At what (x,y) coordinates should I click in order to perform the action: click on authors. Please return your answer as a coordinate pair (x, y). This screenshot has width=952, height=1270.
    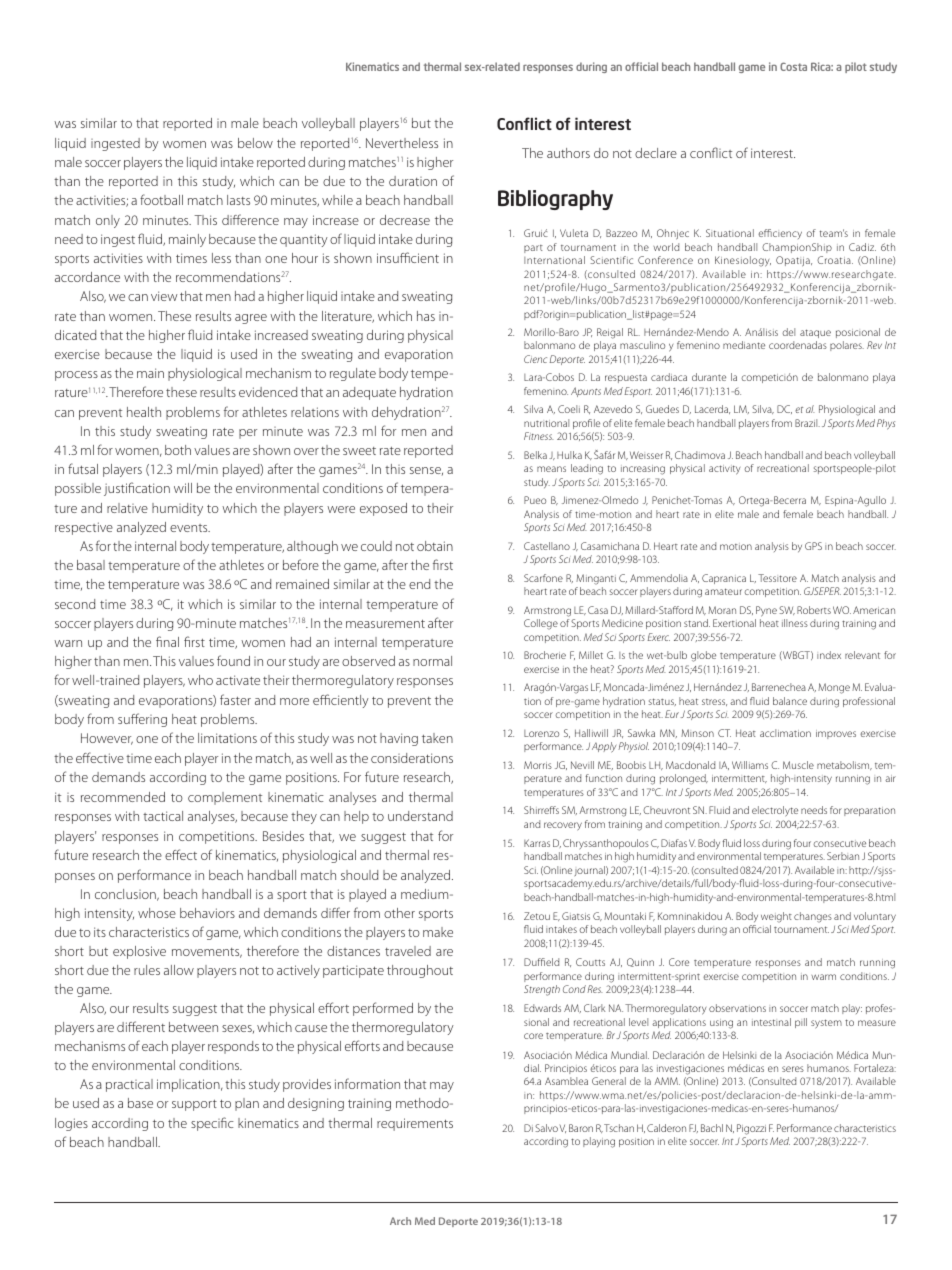
    Looking at the image, I should click on (568, 153).
